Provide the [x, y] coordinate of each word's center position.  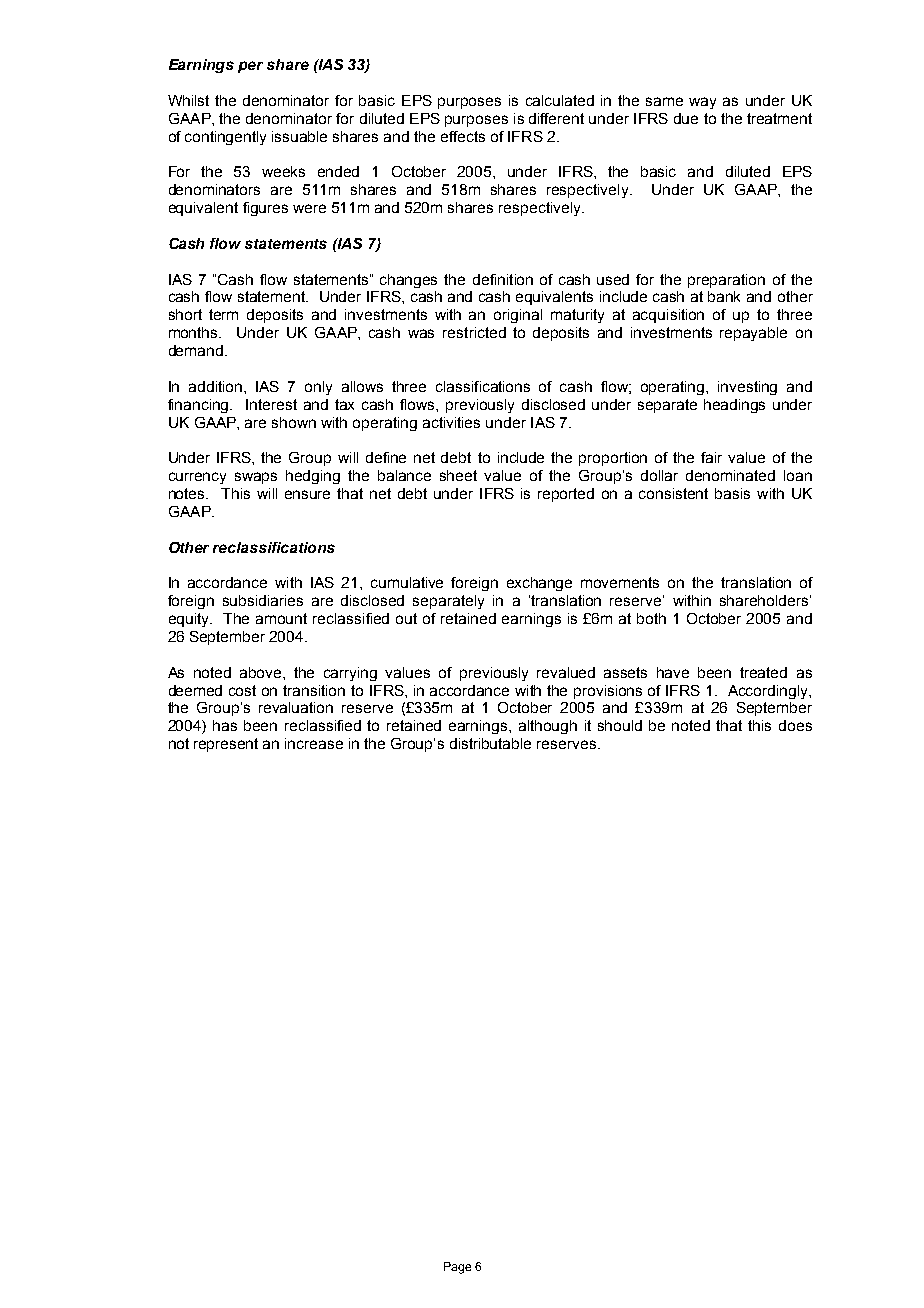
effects [463, 136]
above [262, 672]
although [548, 727]
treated [763, 672]
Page [457, 1268]
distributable [490, 743]
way [702, 103]
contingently [225, 138]
